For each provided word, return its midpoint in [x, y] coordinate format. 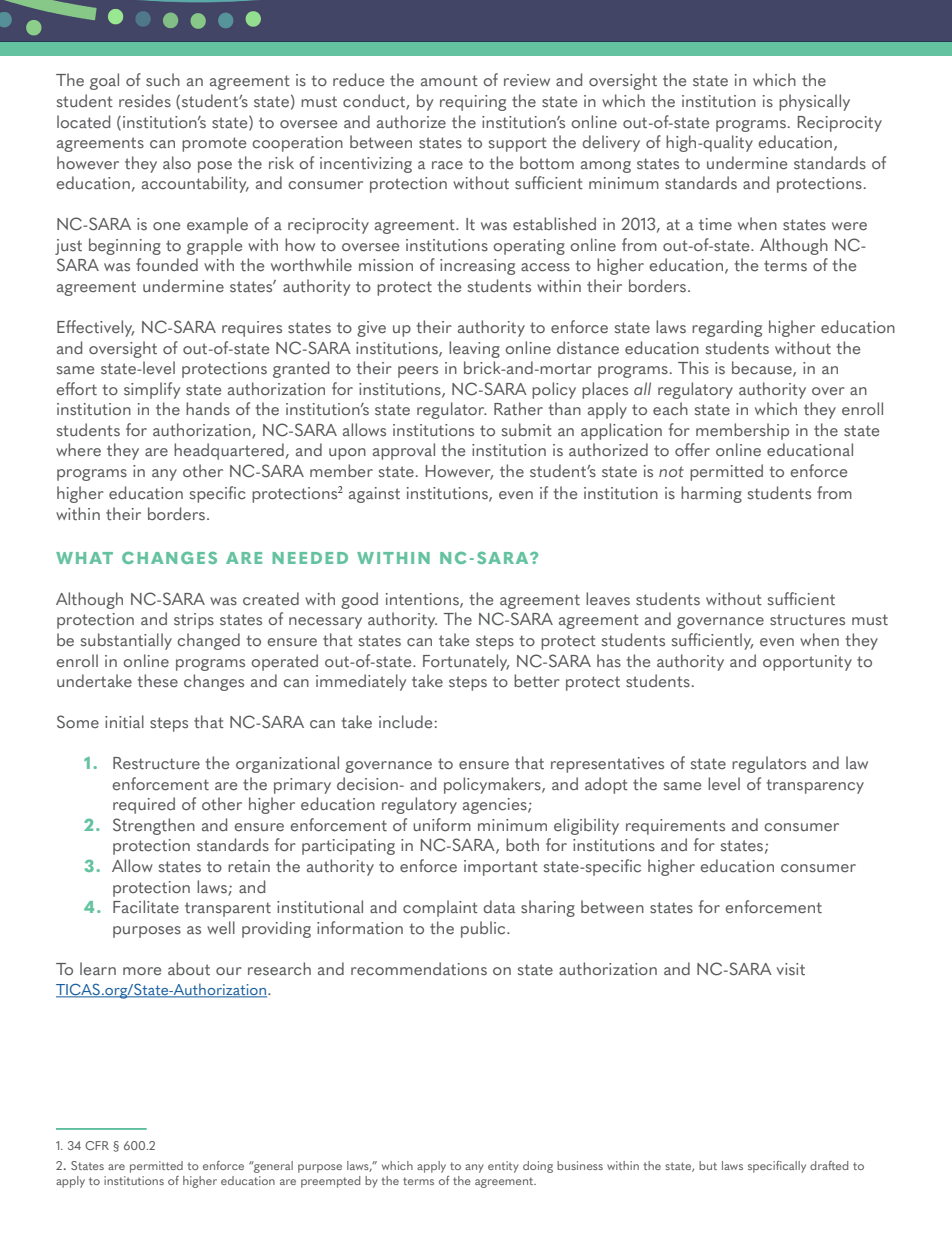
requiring [473, 103]
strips [194, 621]
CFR [97, 1145]
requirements [675, 827]
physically [814, 102]
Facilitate [146, 907]
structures [807, 620]
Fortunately [466, 662]
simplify [152, 390]
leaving [474, 349]
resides [145, 101]
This [693, 368]
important [501, 868]
